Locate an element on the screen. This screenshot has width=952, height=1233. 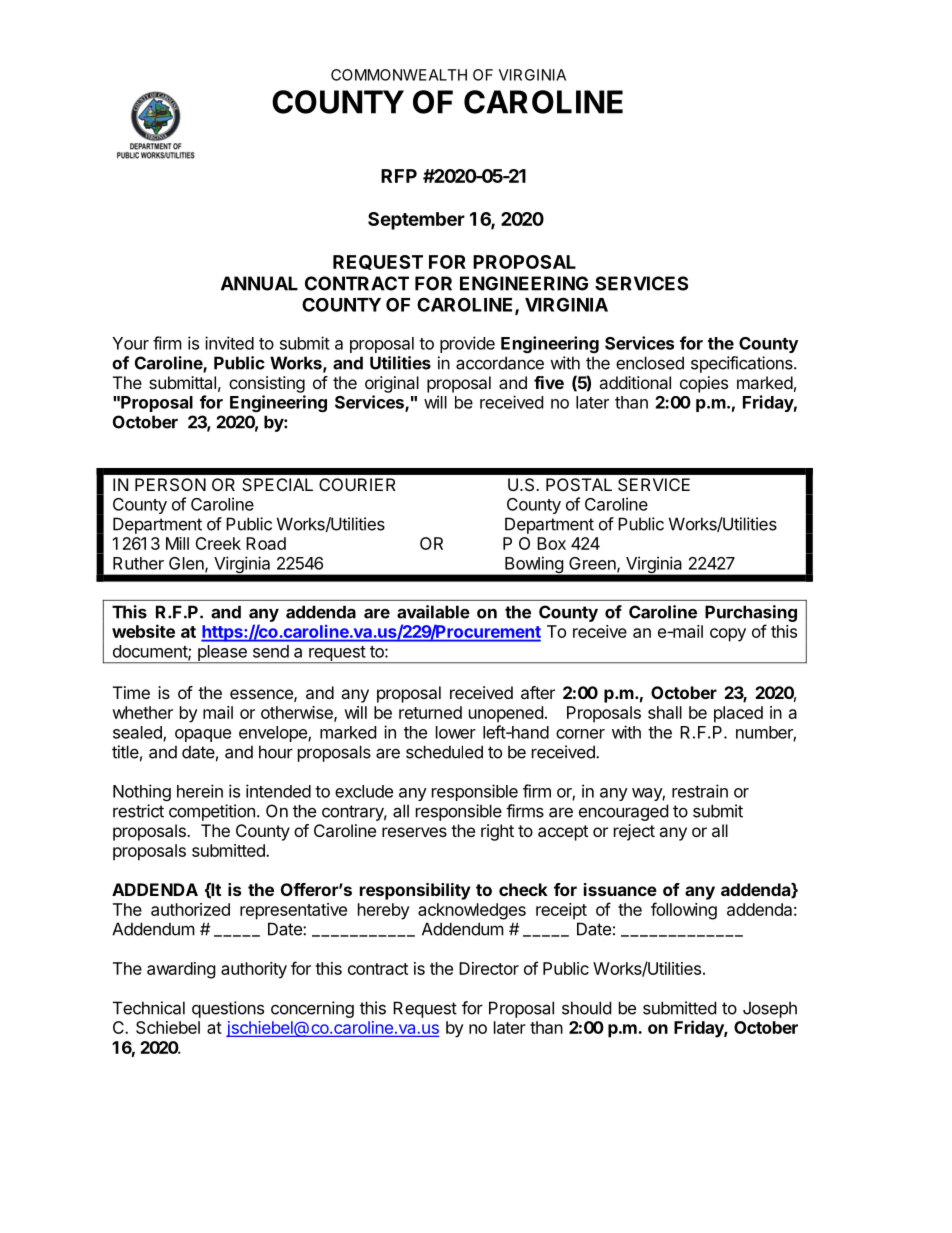
Director is located at coordinates (489, 968).
